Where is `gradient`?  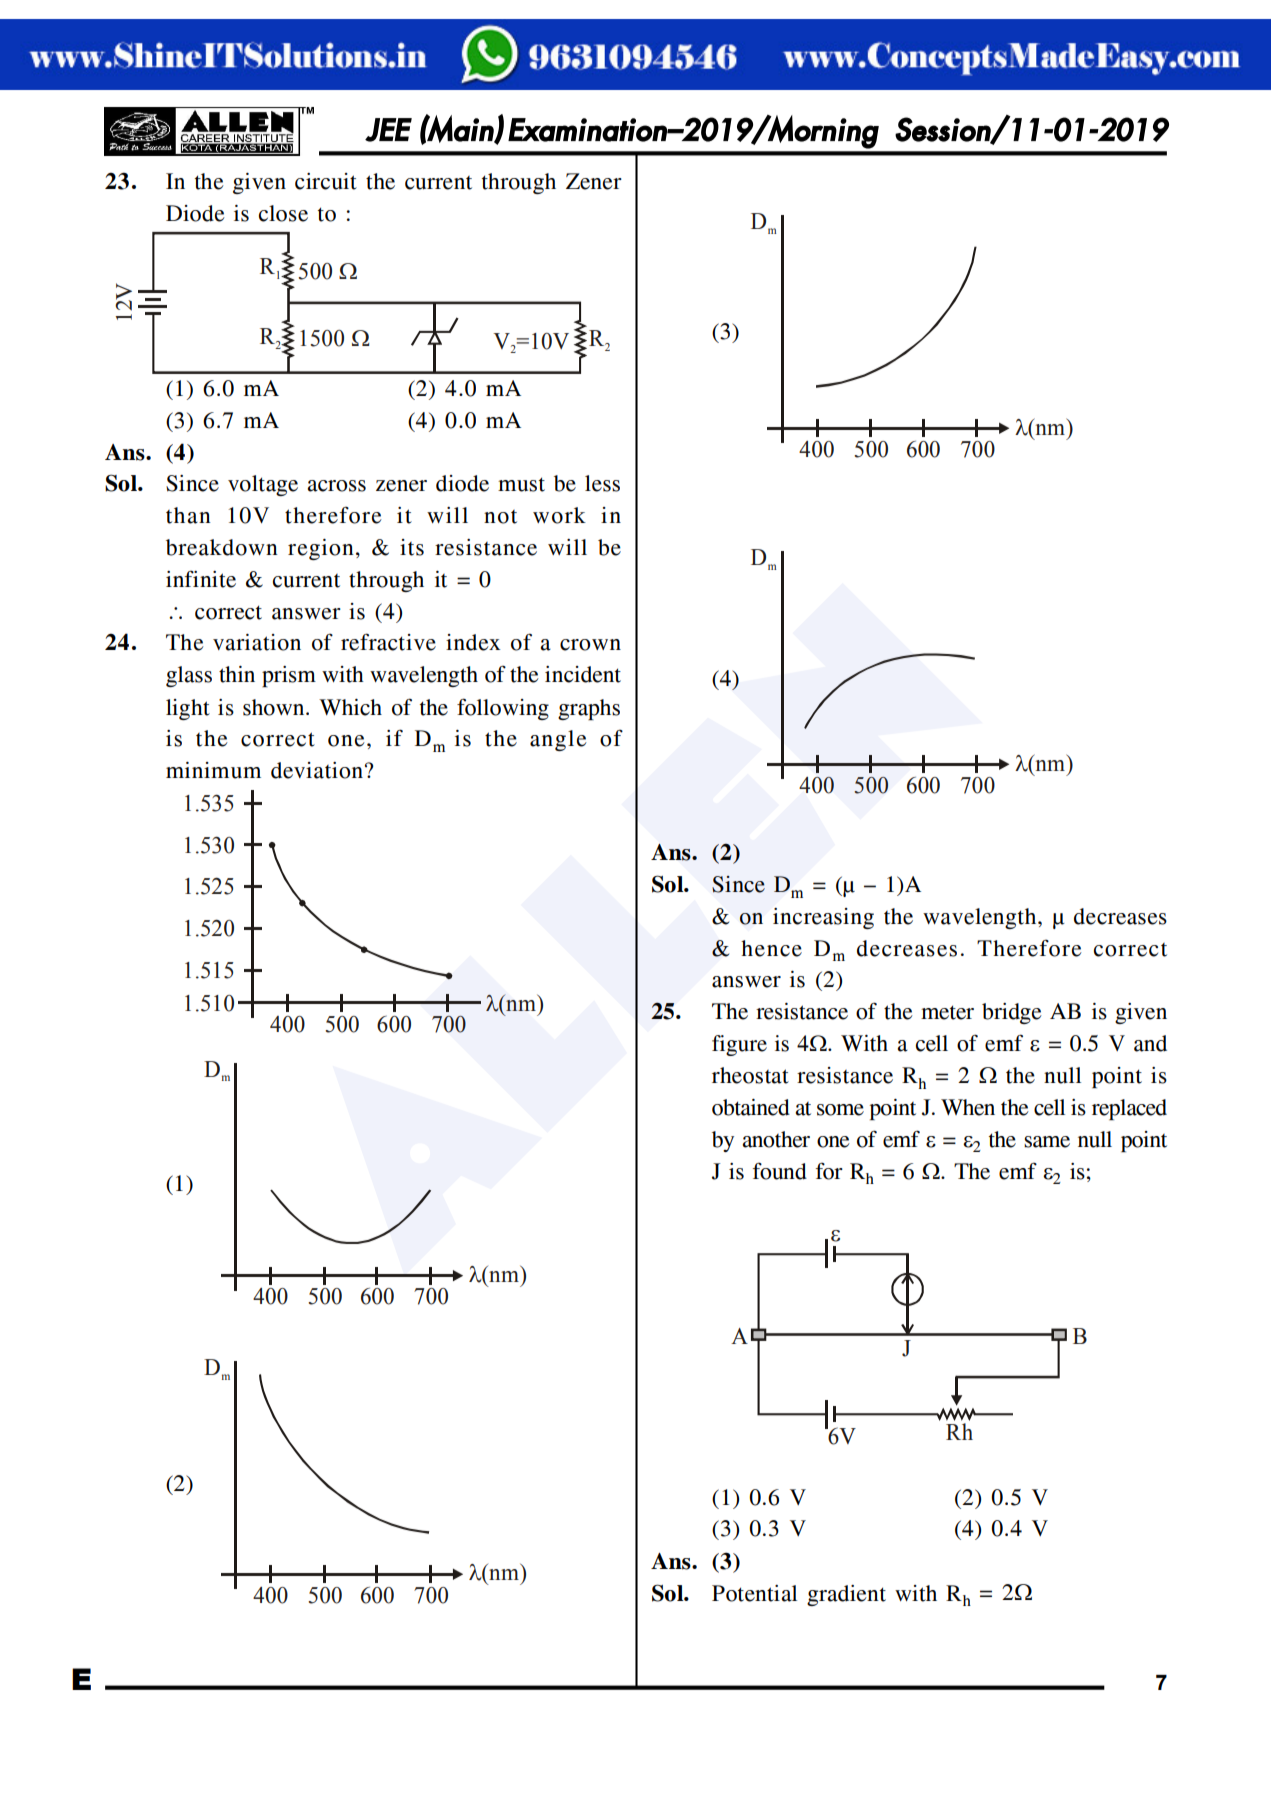 gradient is located at coordinates (846, 1595).
